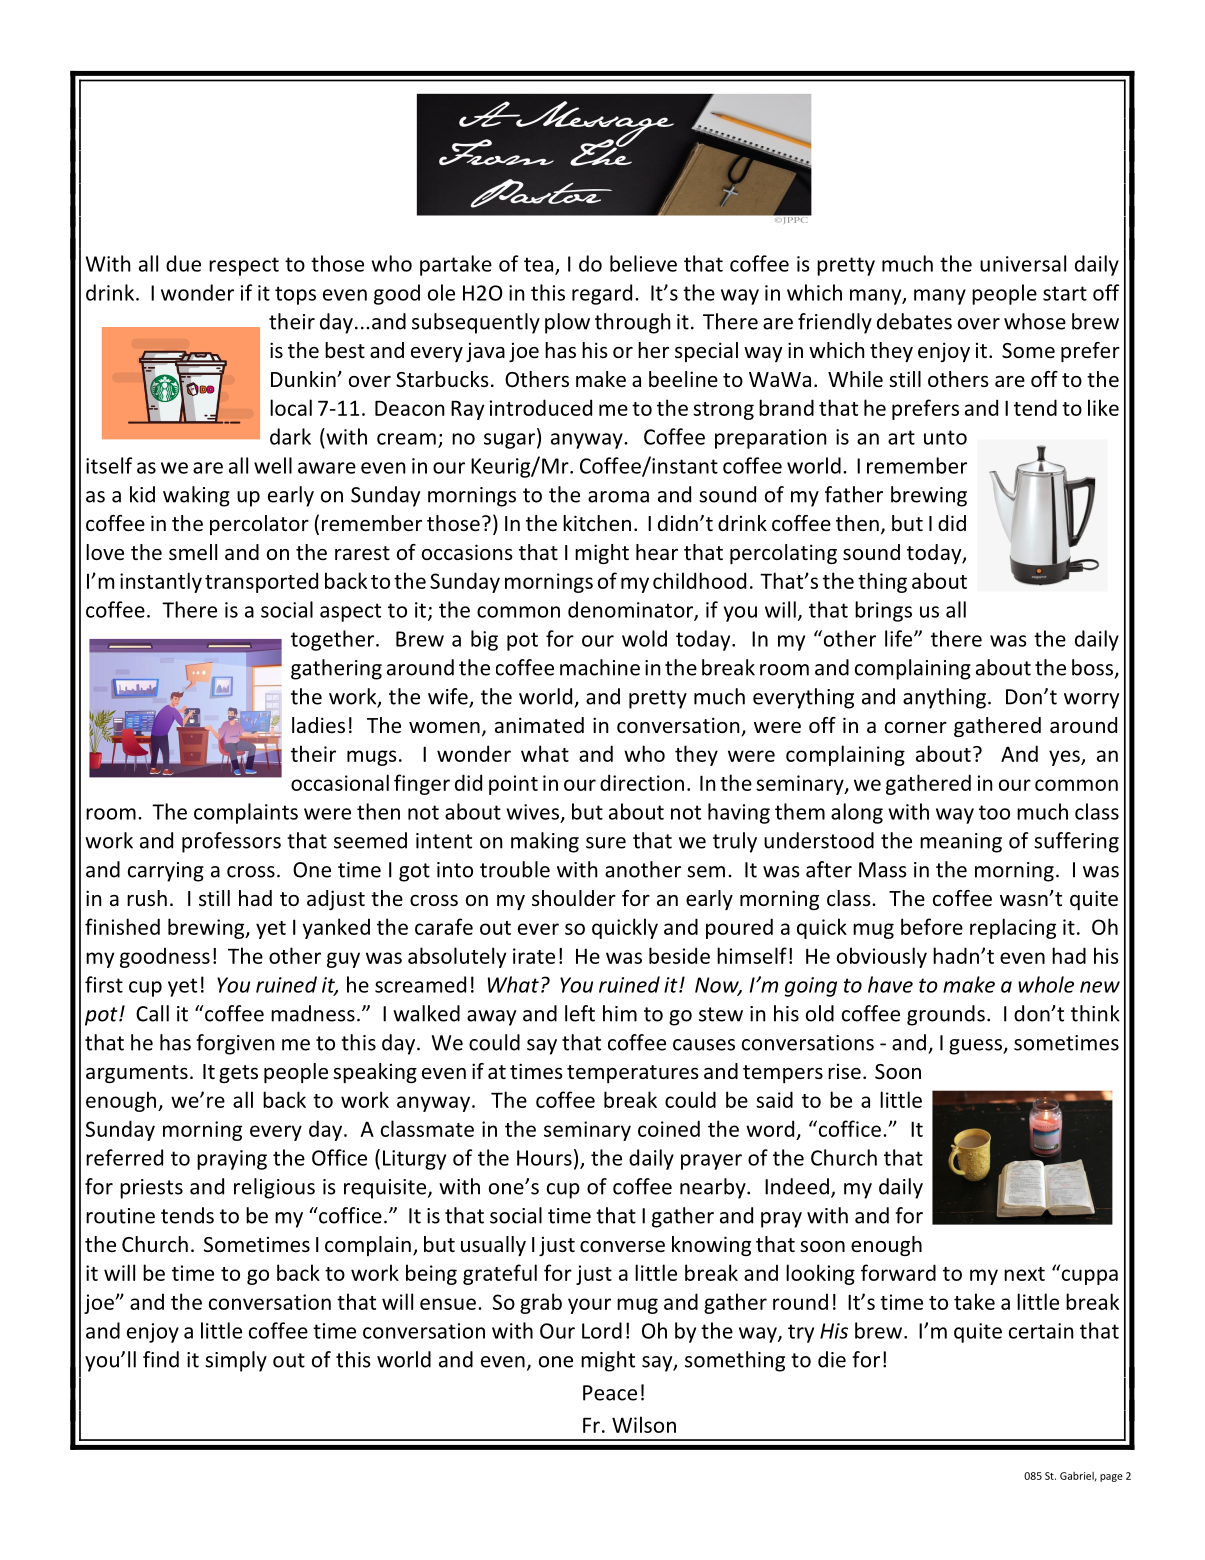 The image size is (1205, 1560). I want to click on page, so click(1111, 1478).
